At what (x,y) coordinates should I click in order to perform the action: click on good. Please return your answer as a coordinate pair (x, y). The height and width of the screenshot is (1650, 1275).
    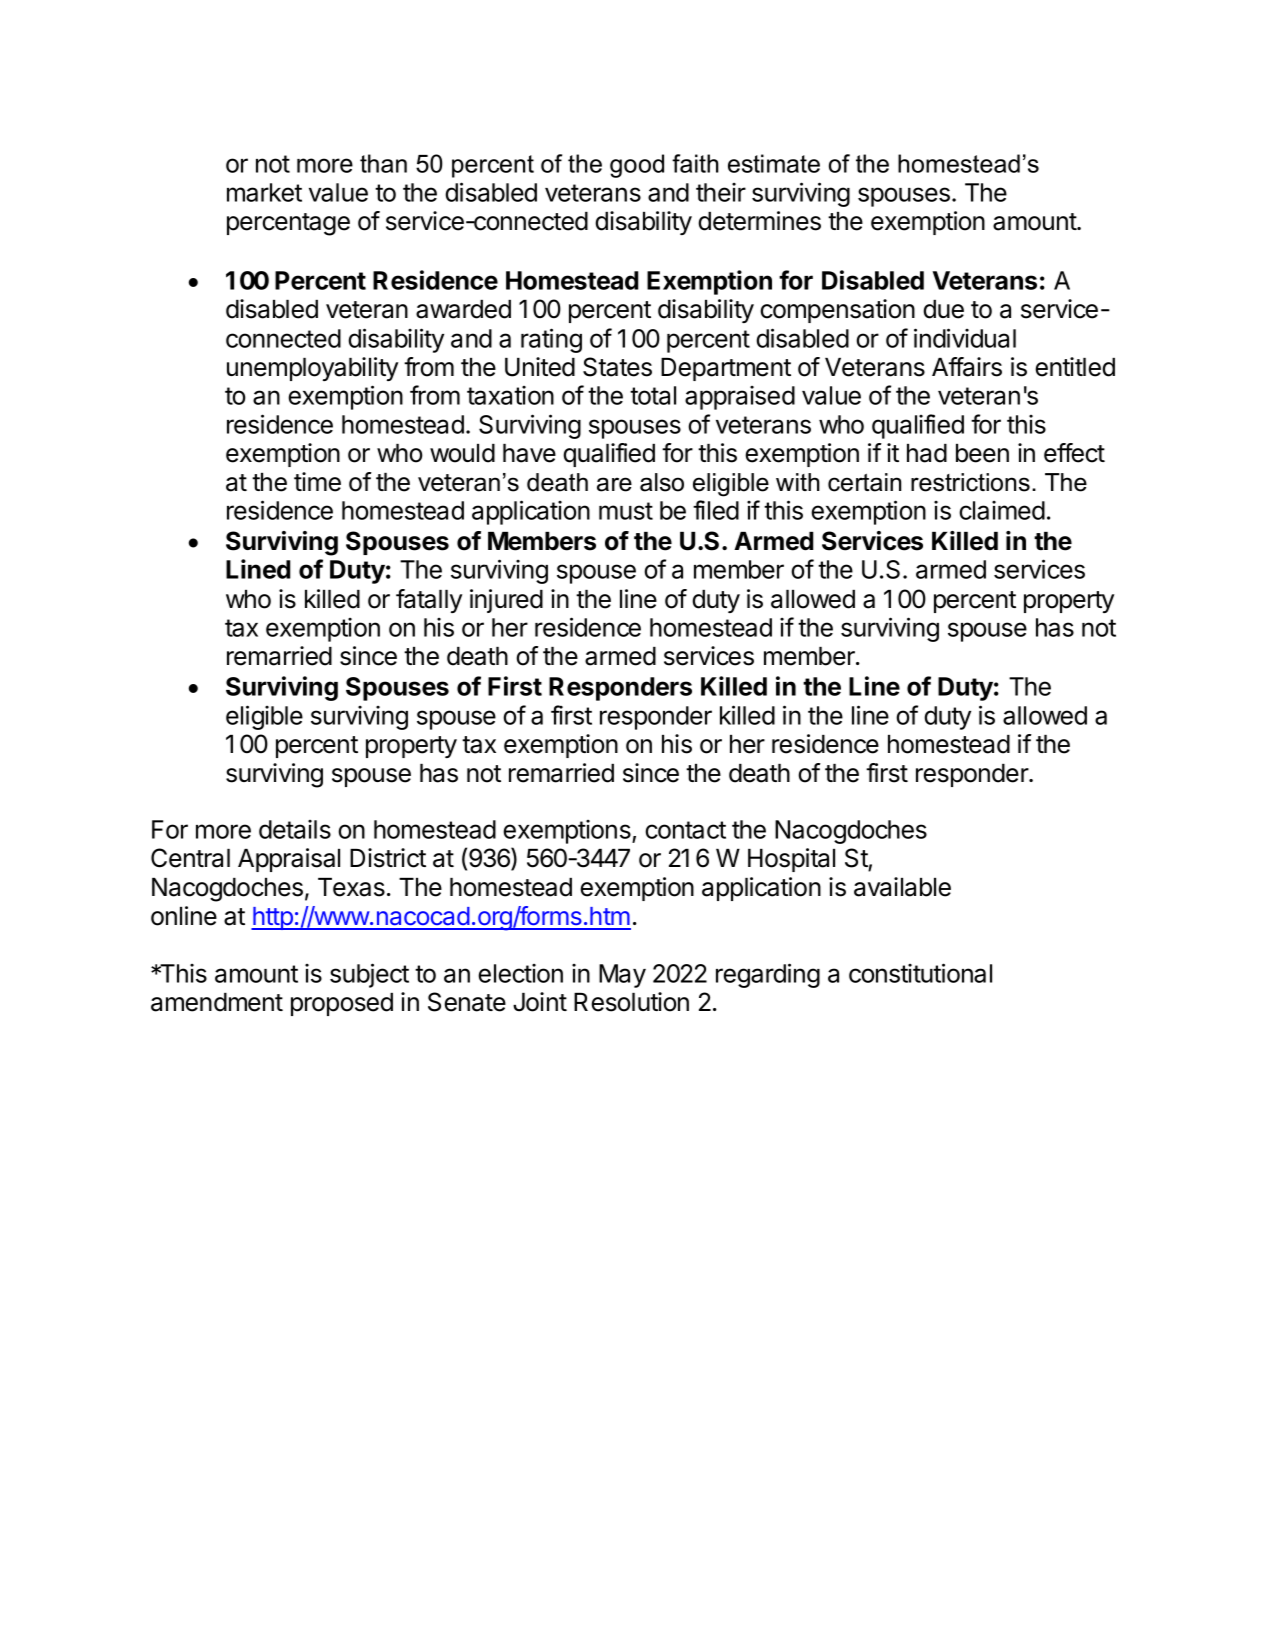
    Looking at the image, I should click on (637, 166).
